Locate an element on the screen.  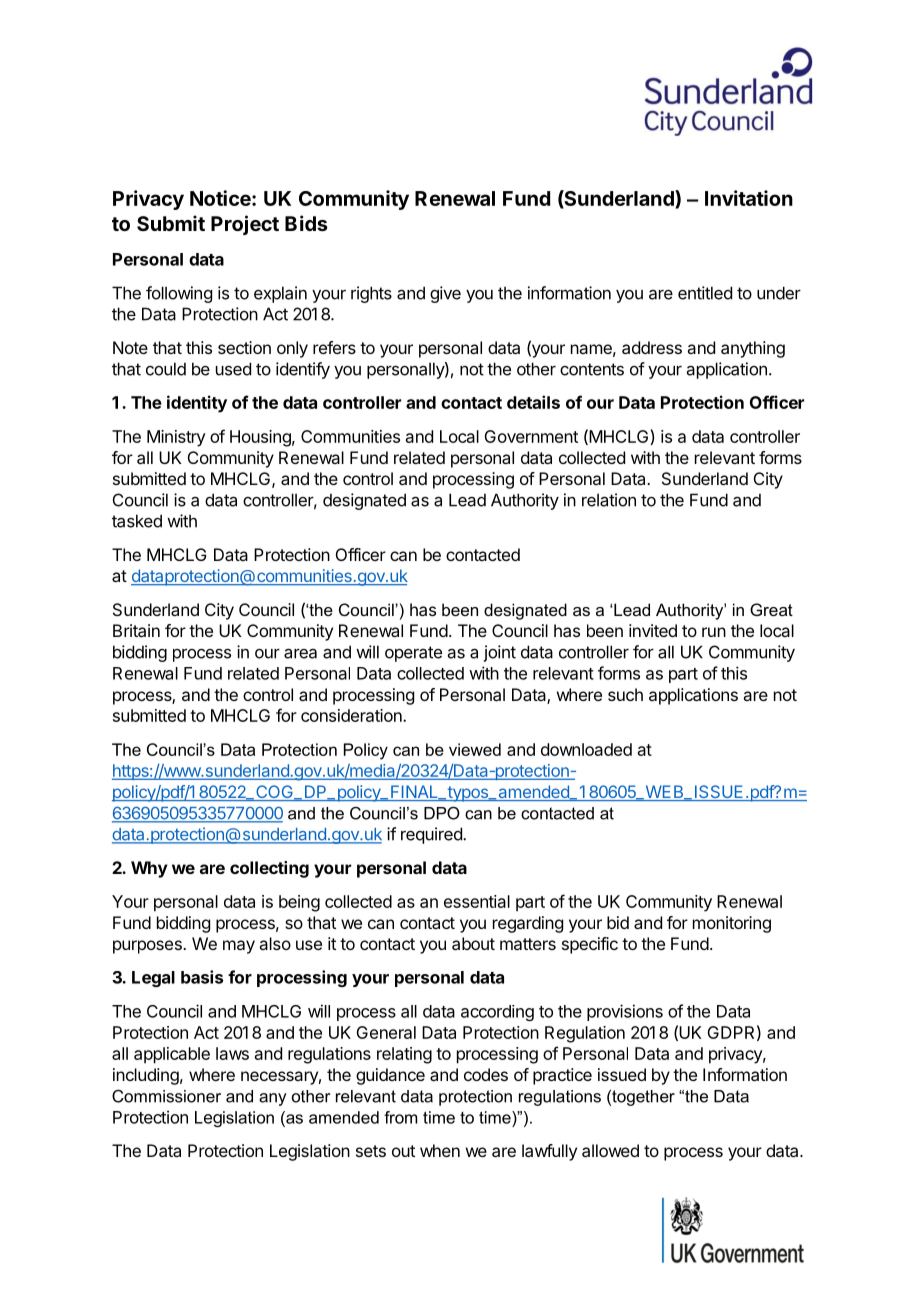
Commissioner is located at coordinates (166, 1096).
